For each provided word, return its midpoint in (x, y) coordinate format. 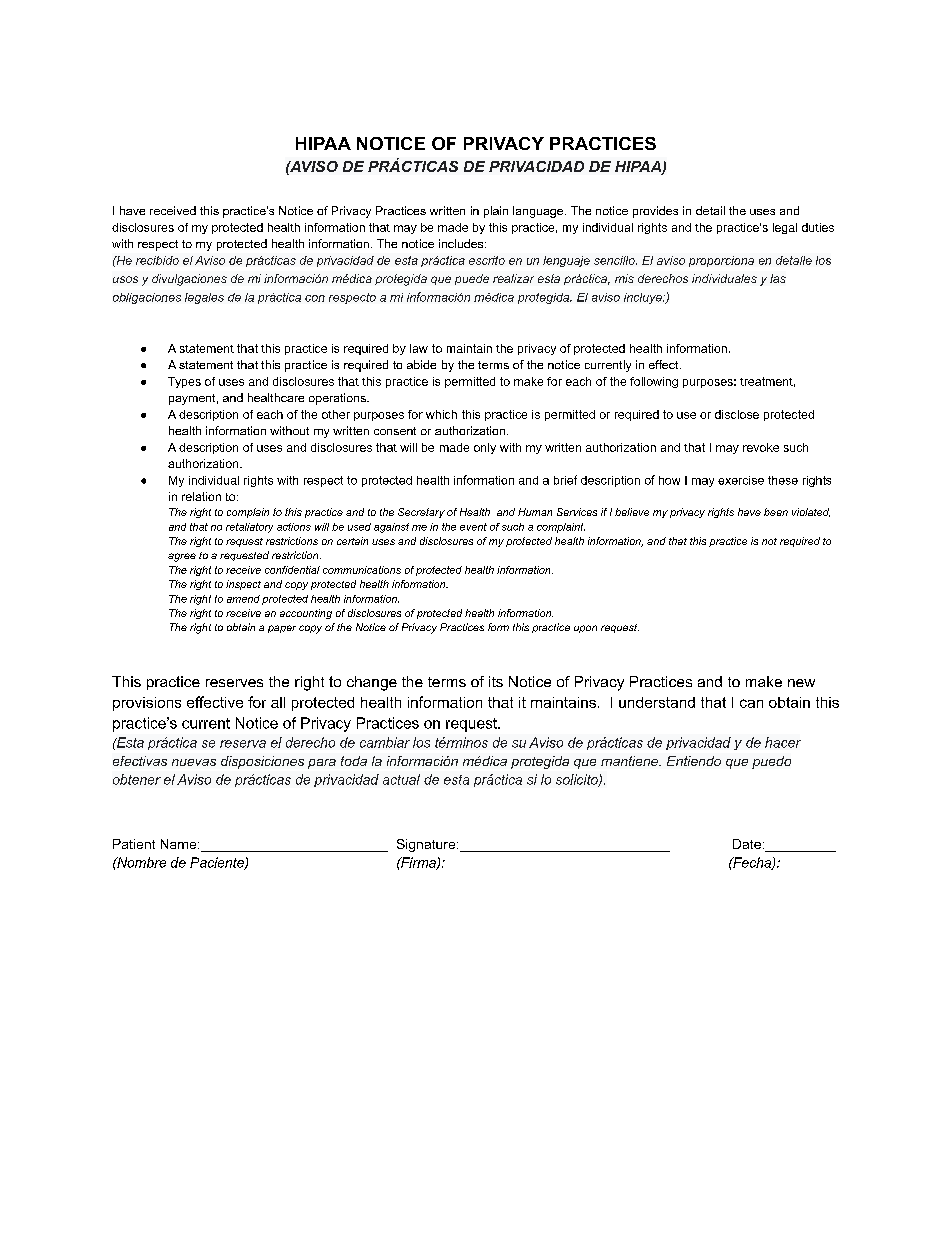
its (496, 681)
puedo (771, 762)
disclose (737, 414)
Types (184, 382)
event (473, 527)
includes (462, 243)
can (751, 703)
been (776, 512)
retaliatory (249, 528)
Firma (418, 863)
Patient (134, 844)
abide (421, 364)
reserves (234, 683)
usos (125, 279)
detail (710, 210)
